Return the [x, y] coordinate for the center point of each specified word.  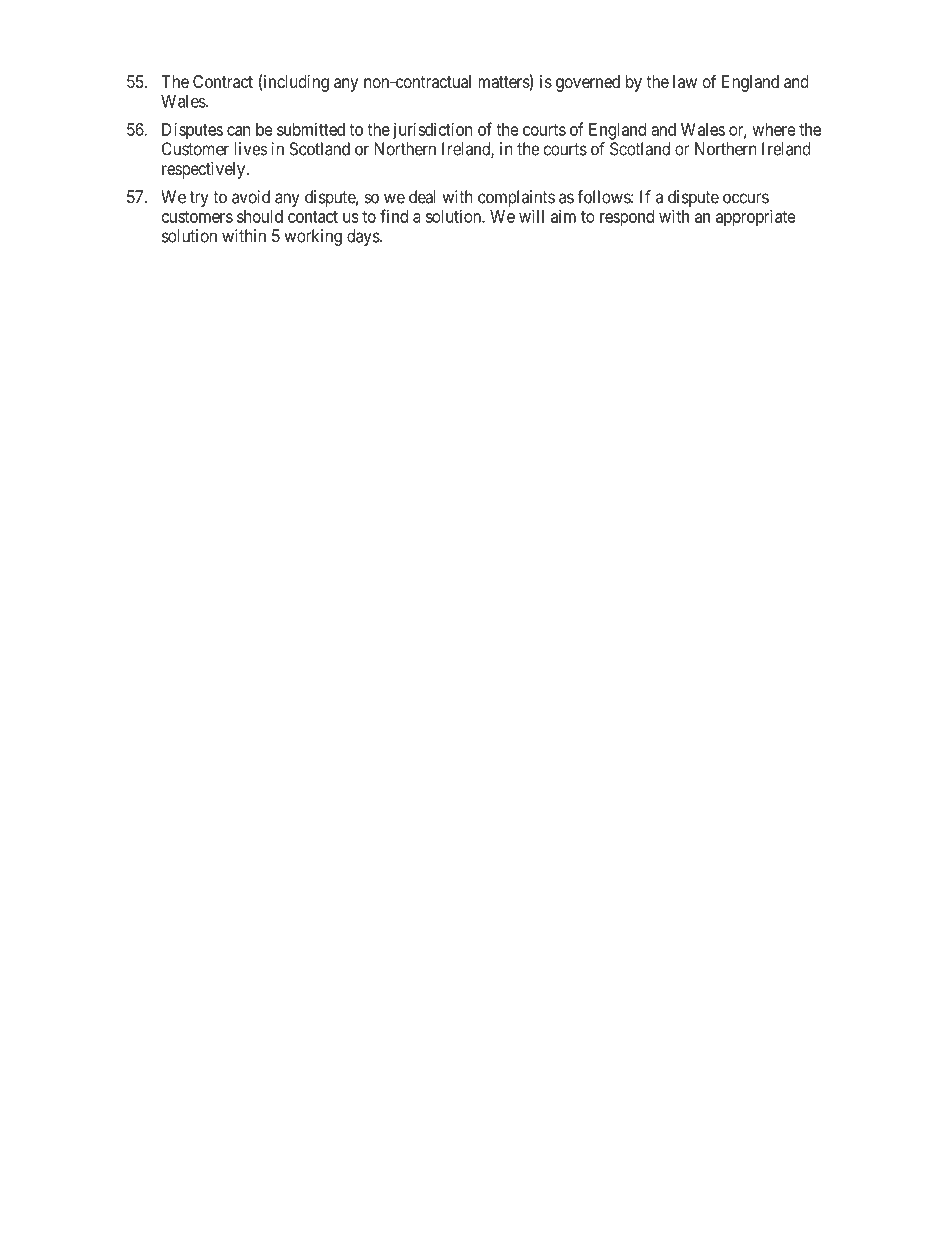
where [774, 129]
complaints [516, 198]
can [239, 131]
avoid [251, 197]
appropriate [756, 218]
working [313, 237]
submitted [311, 129]
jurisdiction [433, 131]
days [364, 237]
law [685, 81]
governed [588, 83]
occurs [746, 198]
